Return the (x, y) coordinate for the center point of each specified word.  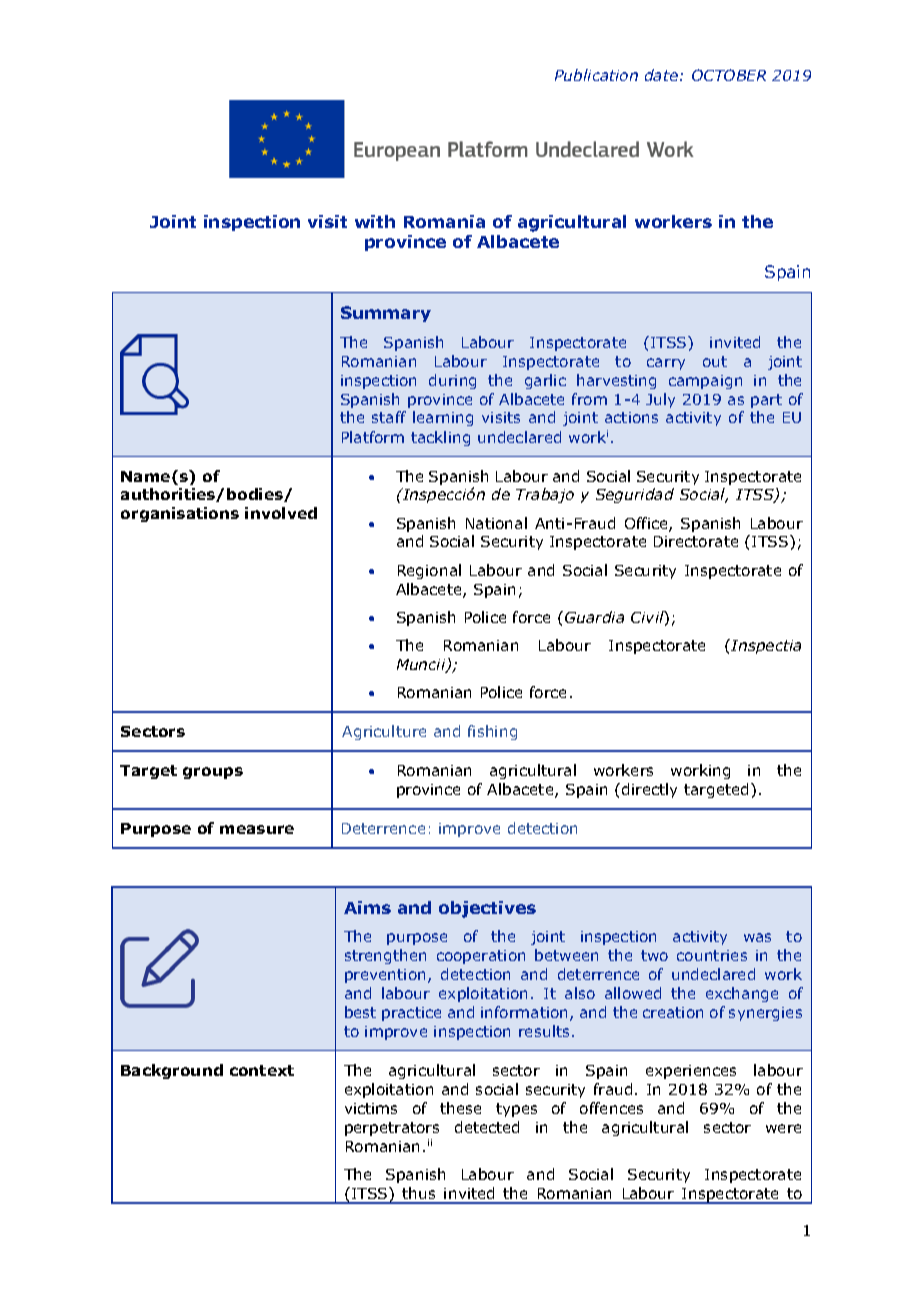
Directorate (696, 541)
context (262, 1070)
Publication (596, 75)
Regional (429, 571)
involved (281, 513)
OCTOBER (729, 75)
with (375, 221)
